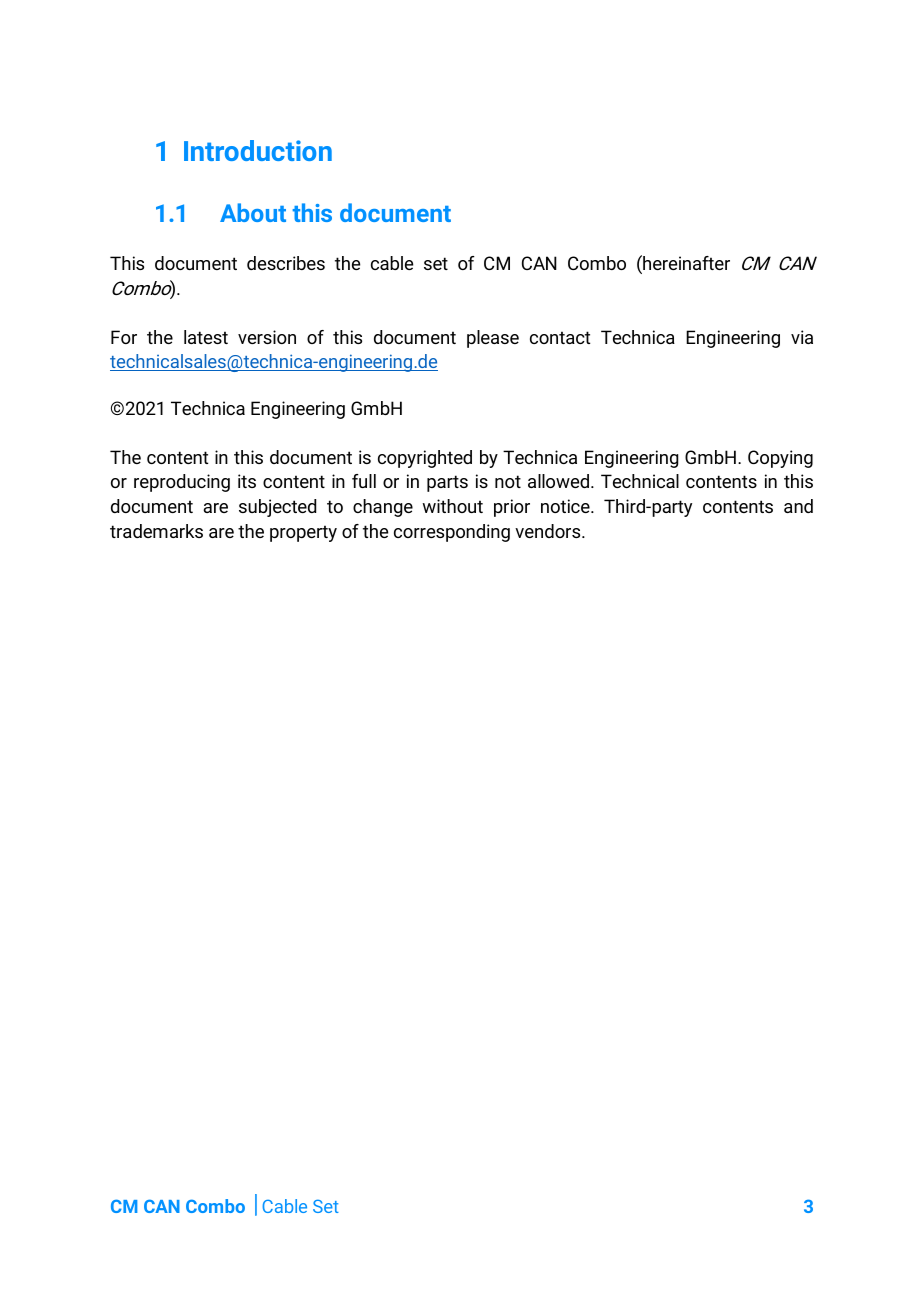  What do you see at coordinates (802, 337) in the screenshot?
I see `via` at bounding box center [802, 337].
